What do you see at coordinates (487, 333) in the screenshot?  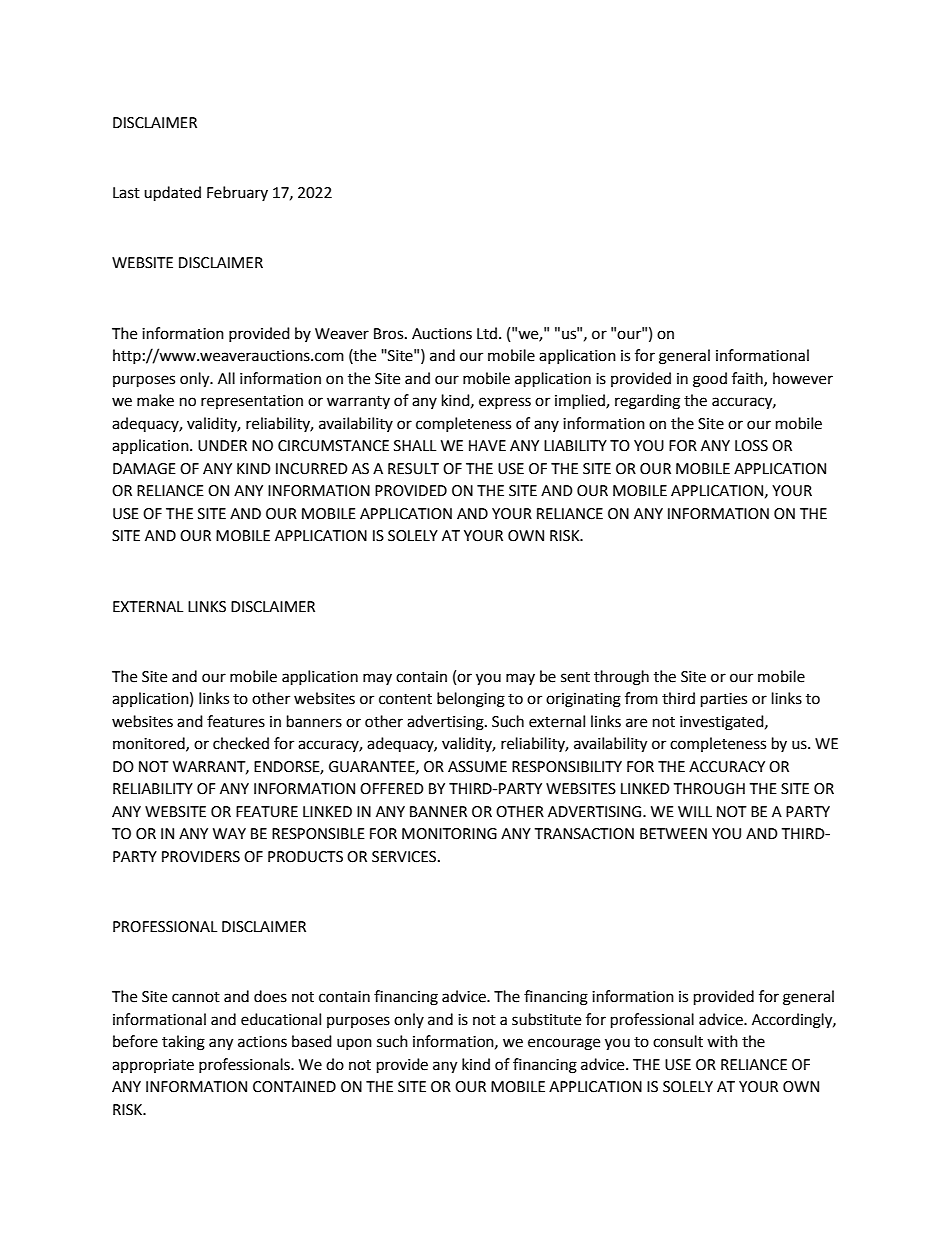 I see `Ltd` at bounding box center [487, 333].
